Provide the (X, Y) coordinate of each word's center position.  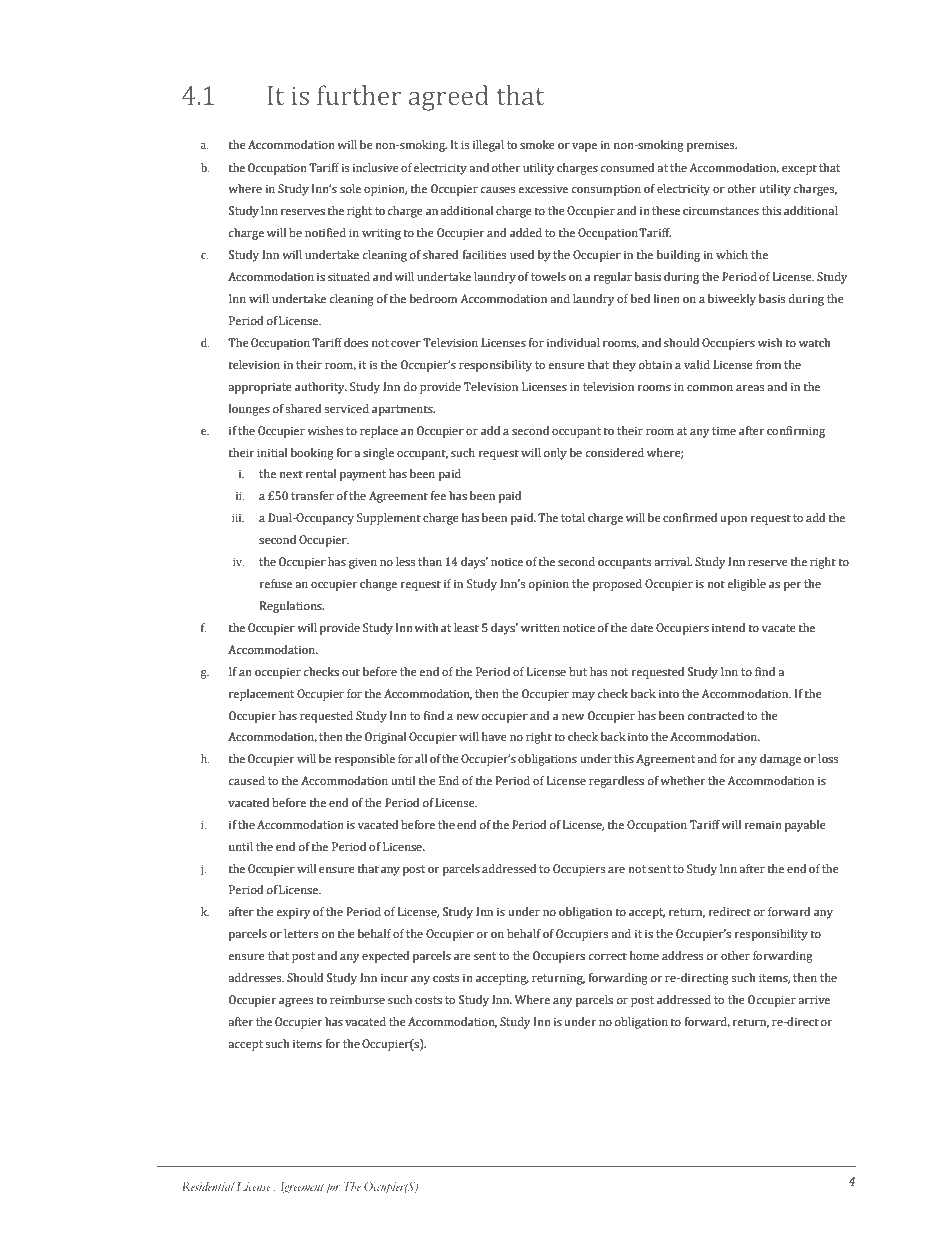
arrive (814, 999)
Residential (208, 1186)
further (359, 95)
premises (712, 146)
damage (780, 760)
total (573, 517)
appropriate (260, 388)
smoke (537, 145)
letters (301, 934)
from (768, 365)
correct (608, 956)
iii (238, 518)
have (494, 736)
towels (548, 276)
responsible (364, 760)
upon (733, 520)
